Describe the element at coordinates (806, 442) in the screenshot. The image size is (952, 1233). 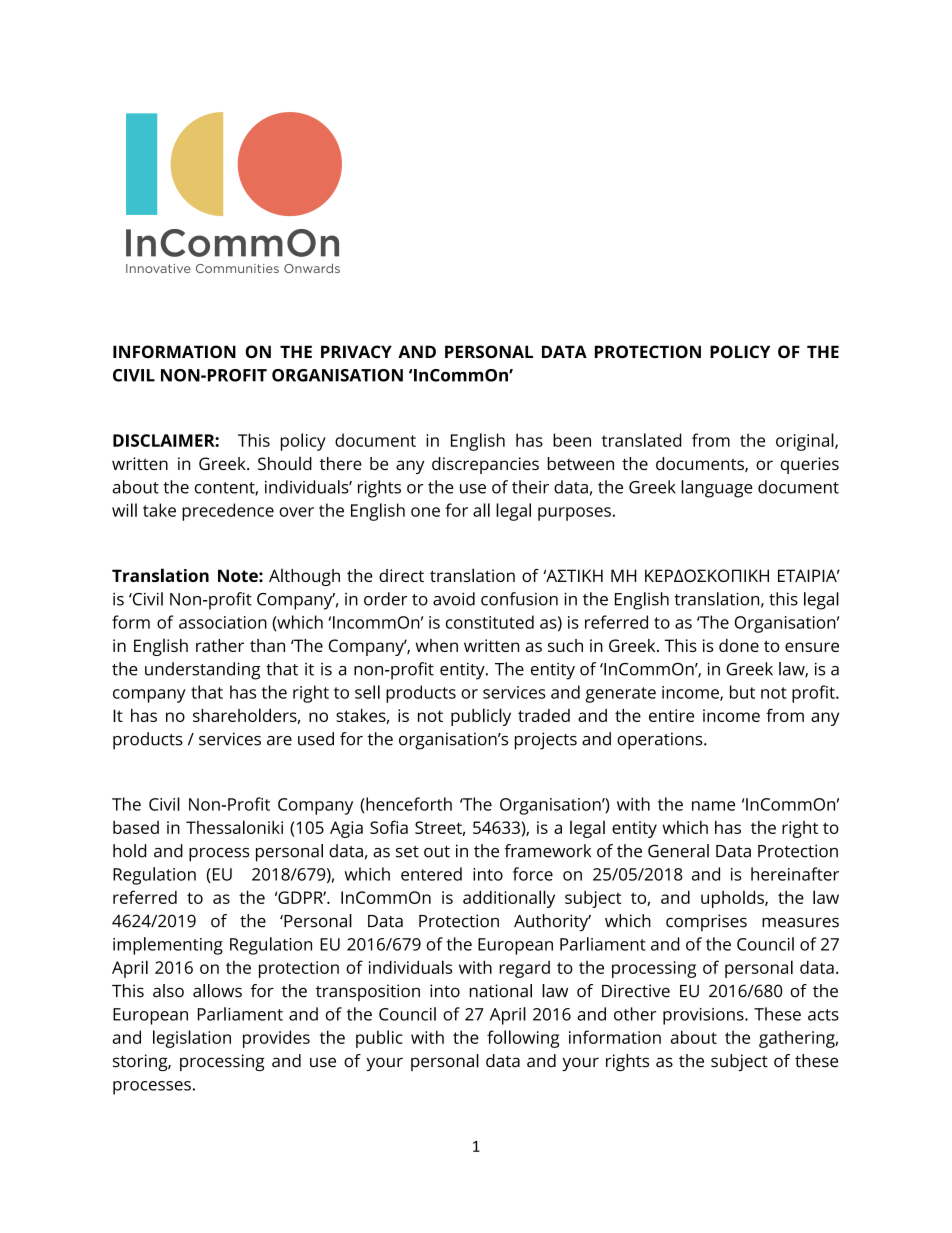
I see `original` at that location.
